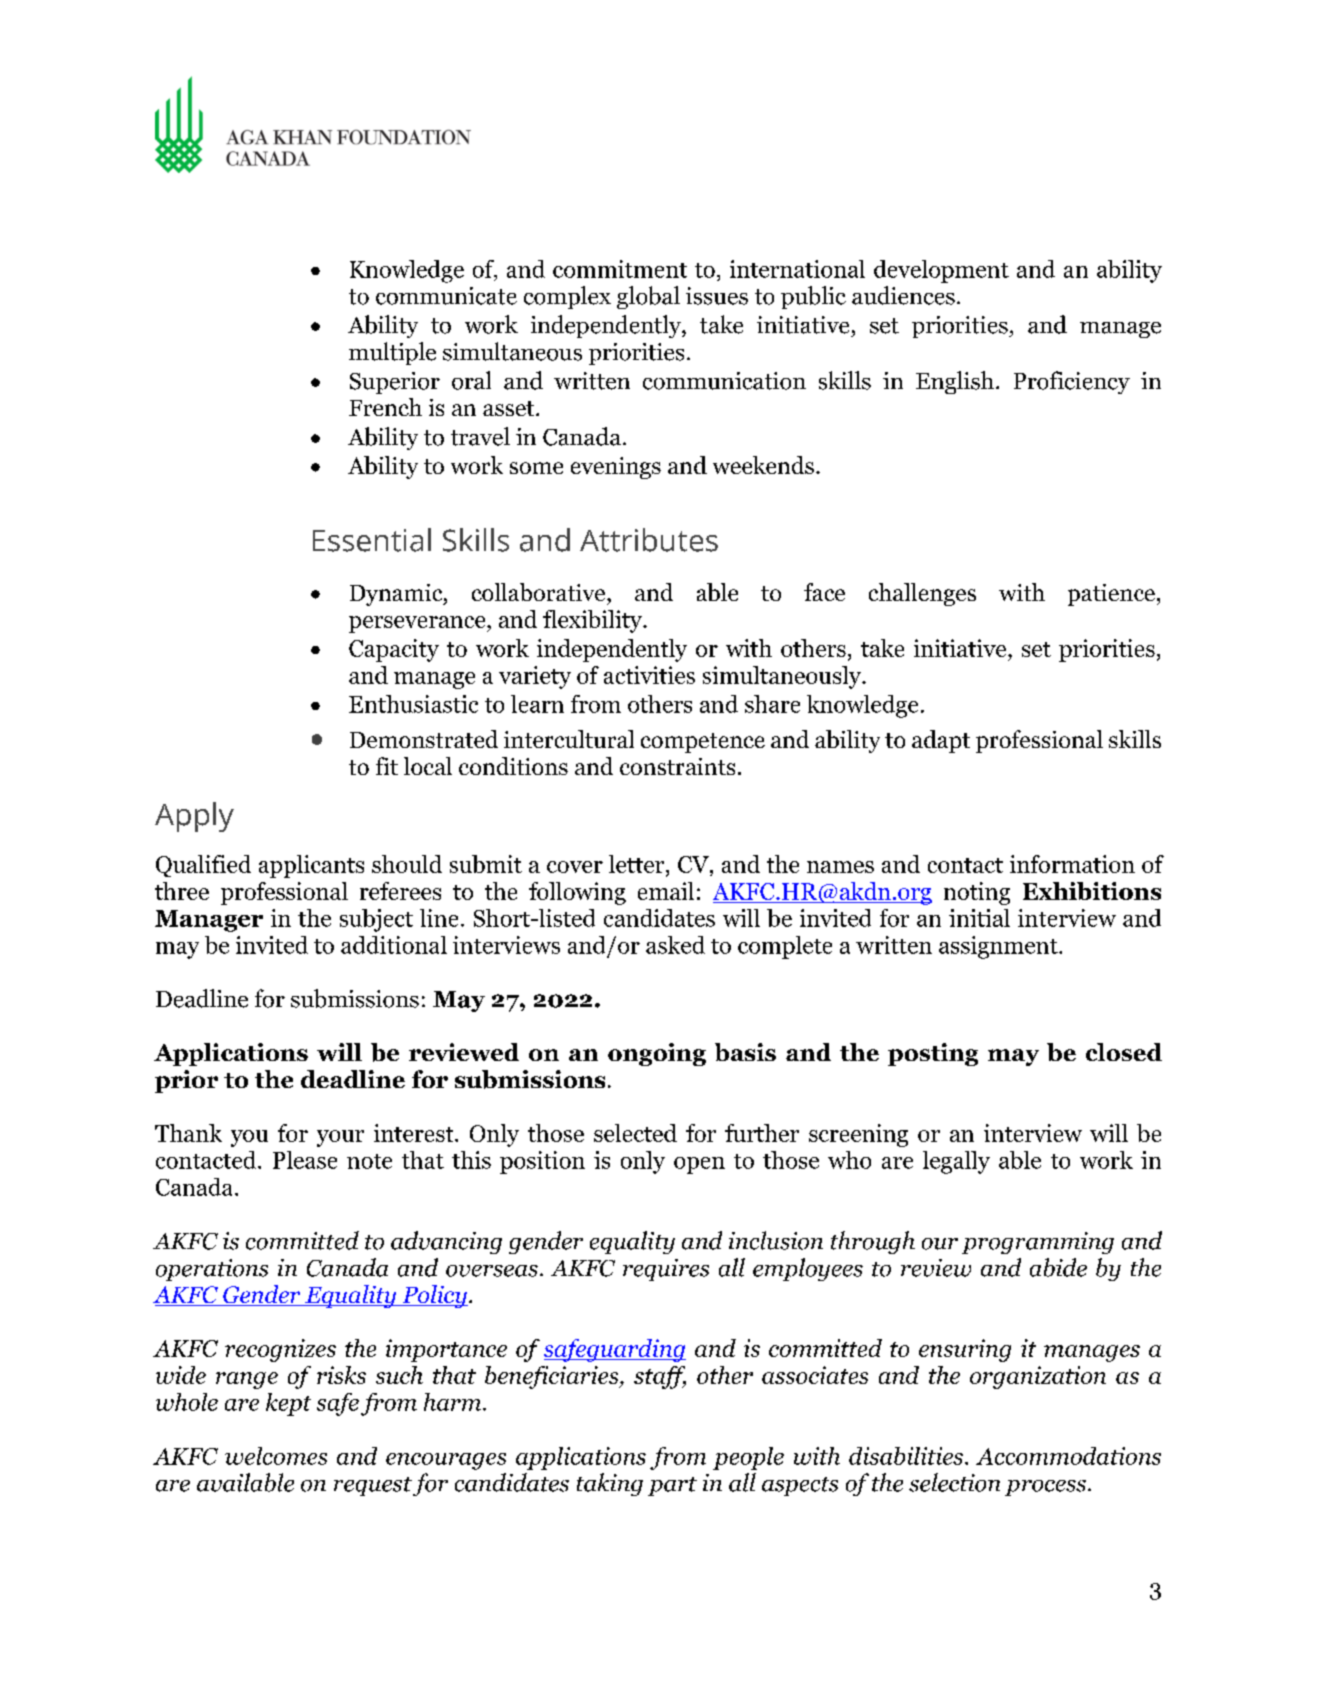 This page has height=1704, width=1317. Describe the element at coordinates (648, 297) in the page. I see `global` at that location.
